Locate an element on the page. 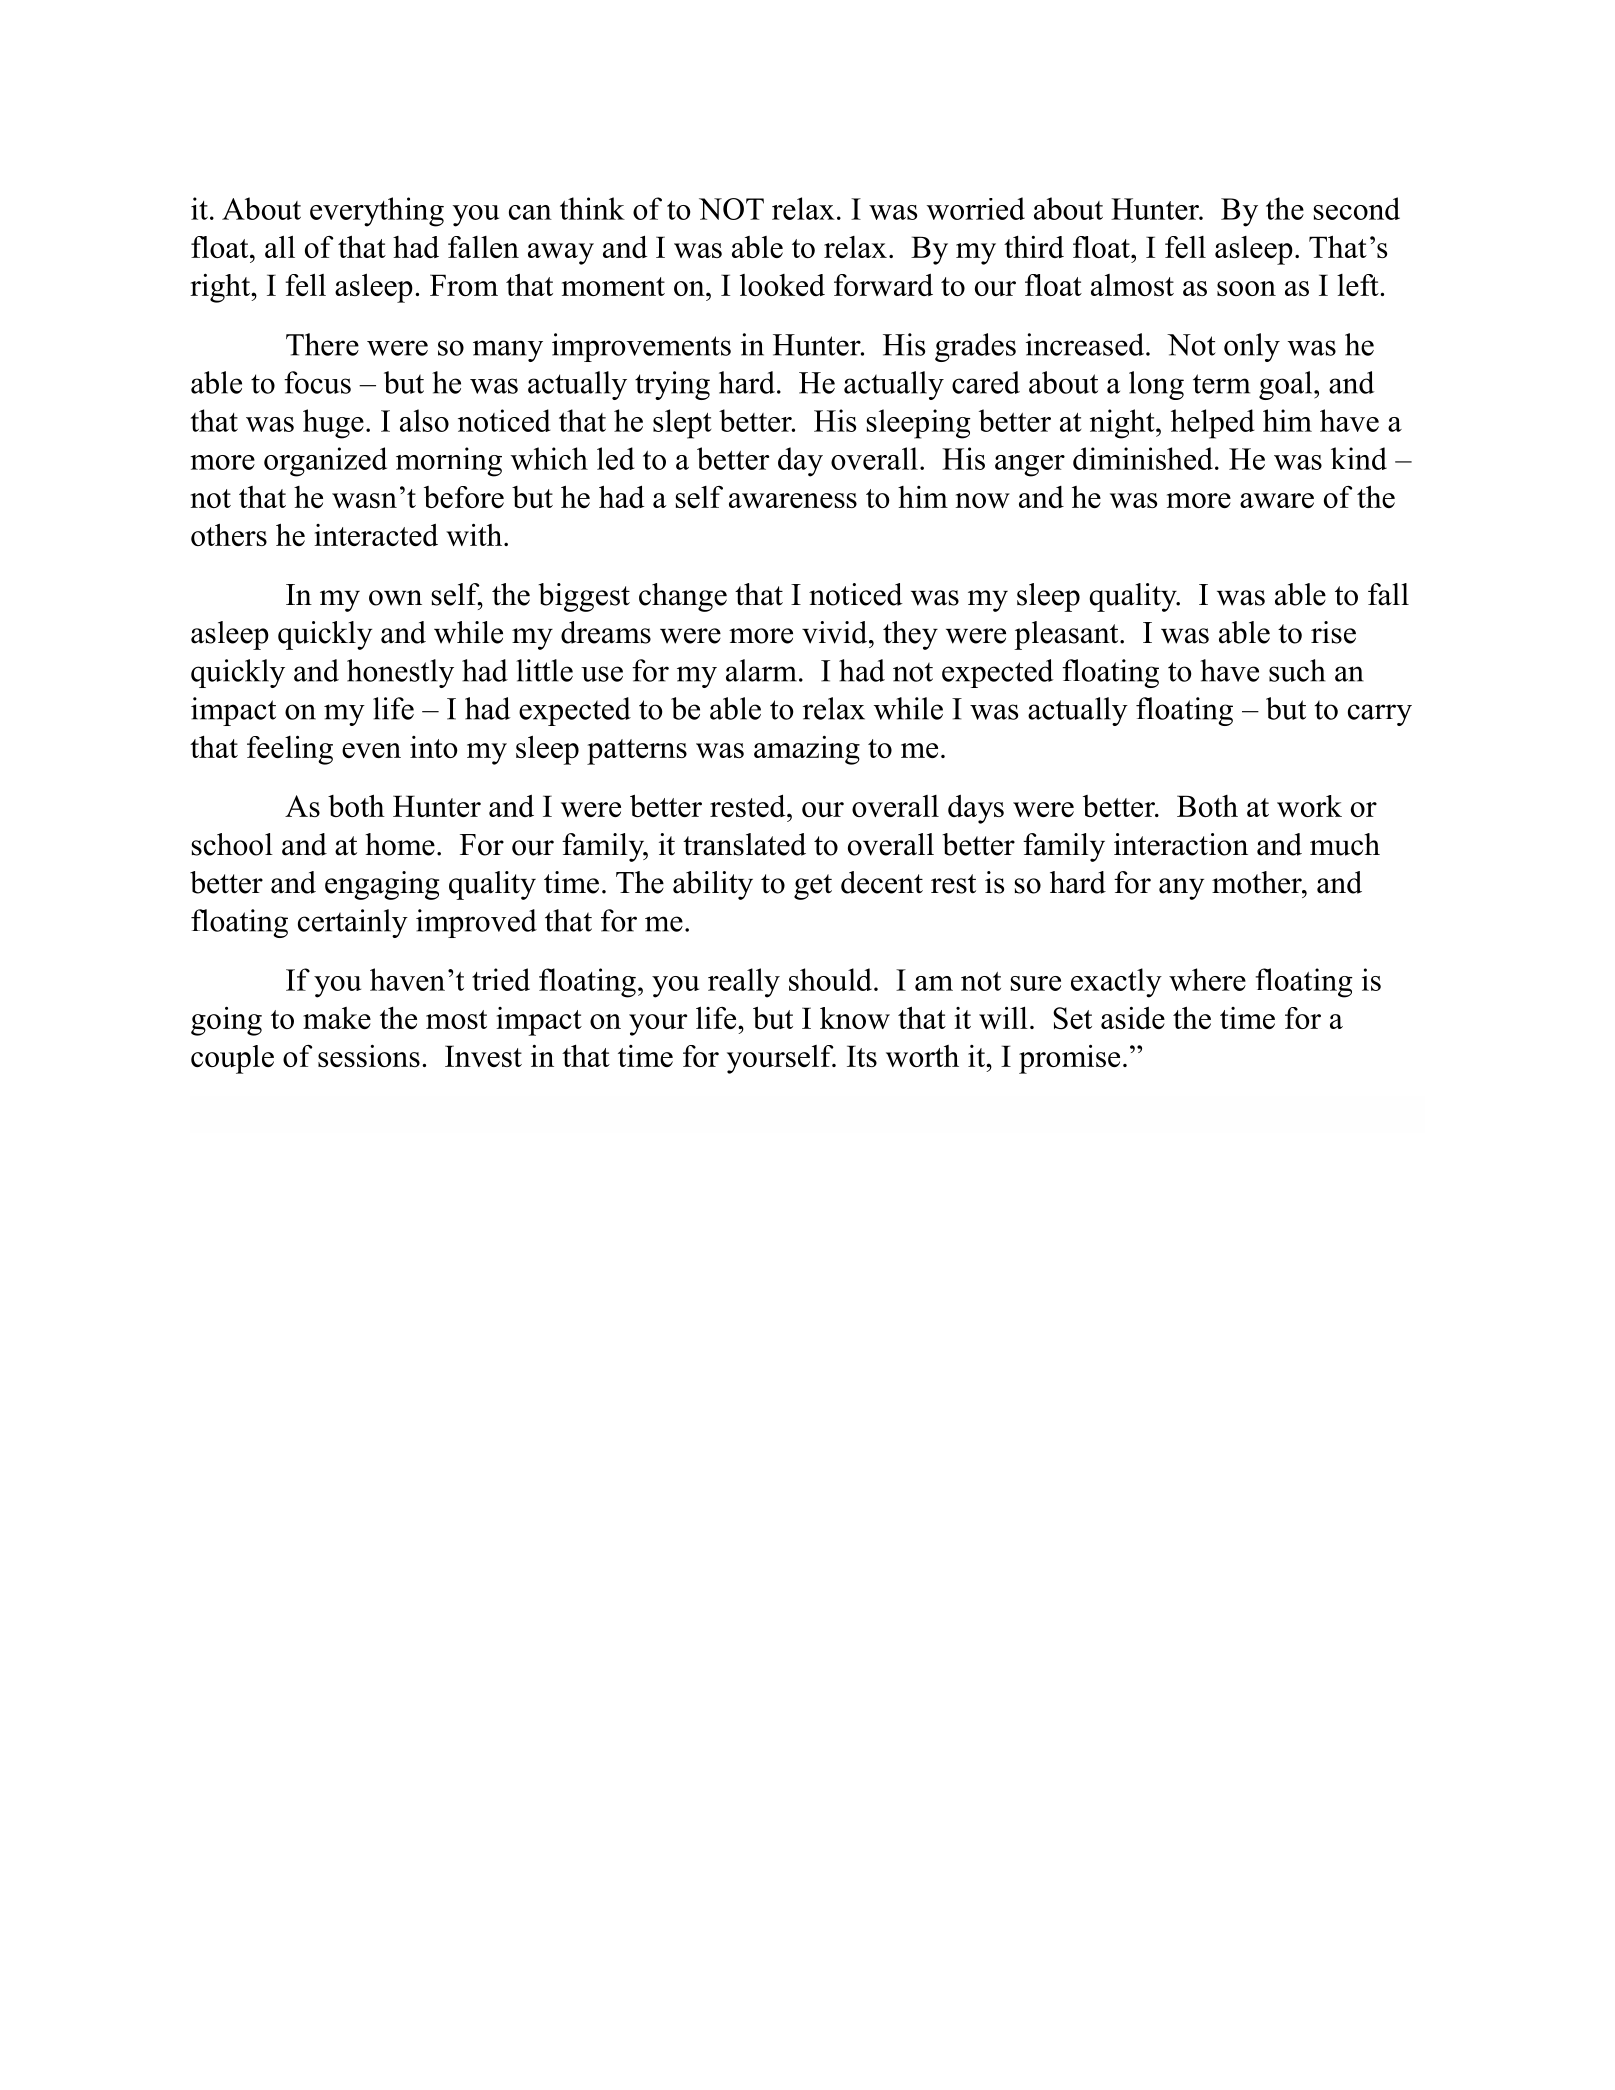  second is located at coordinates (1357, 208).
